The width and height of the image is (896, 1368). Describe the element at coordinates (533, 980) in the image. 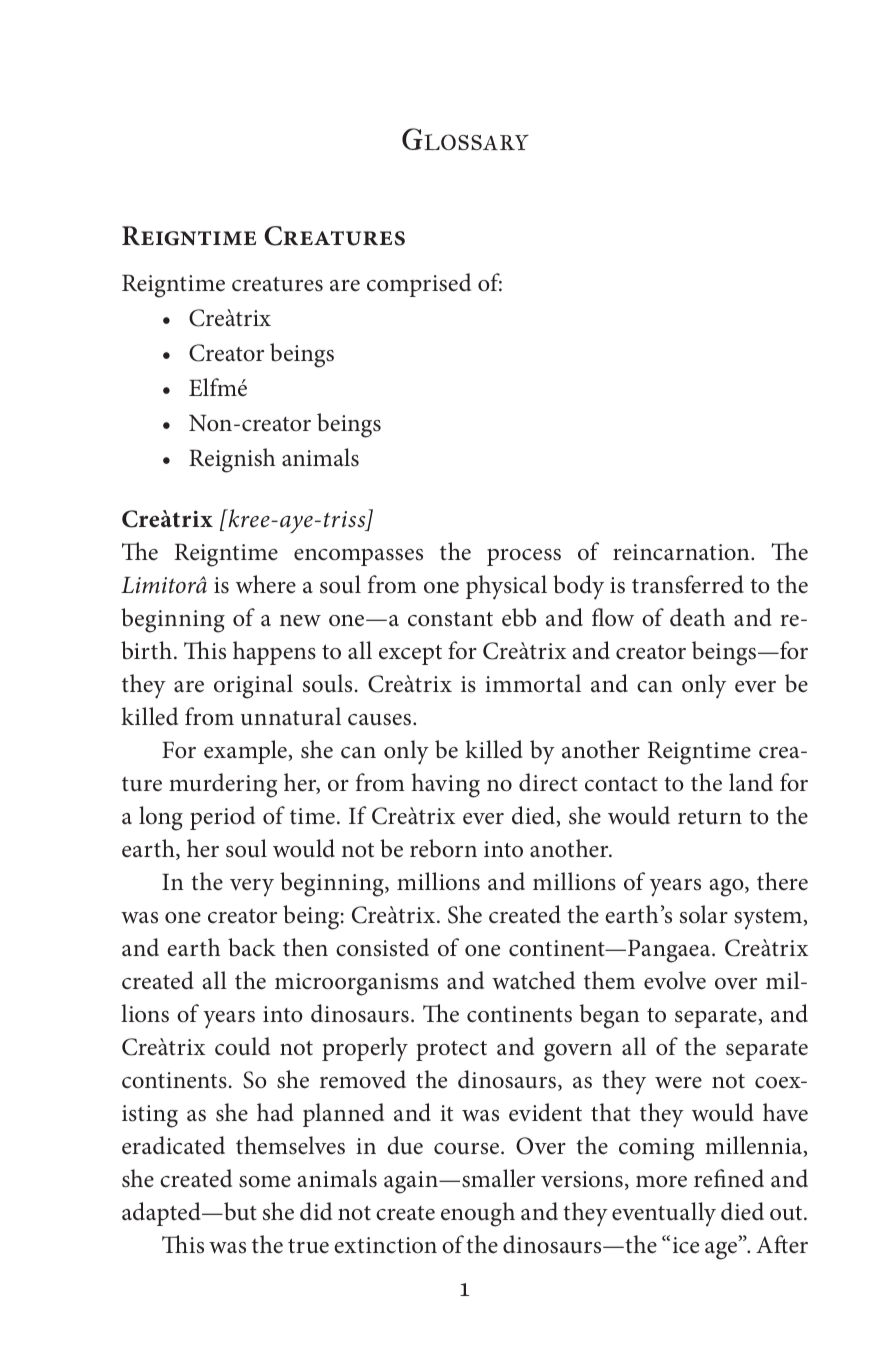

I see `watched` at that location.
